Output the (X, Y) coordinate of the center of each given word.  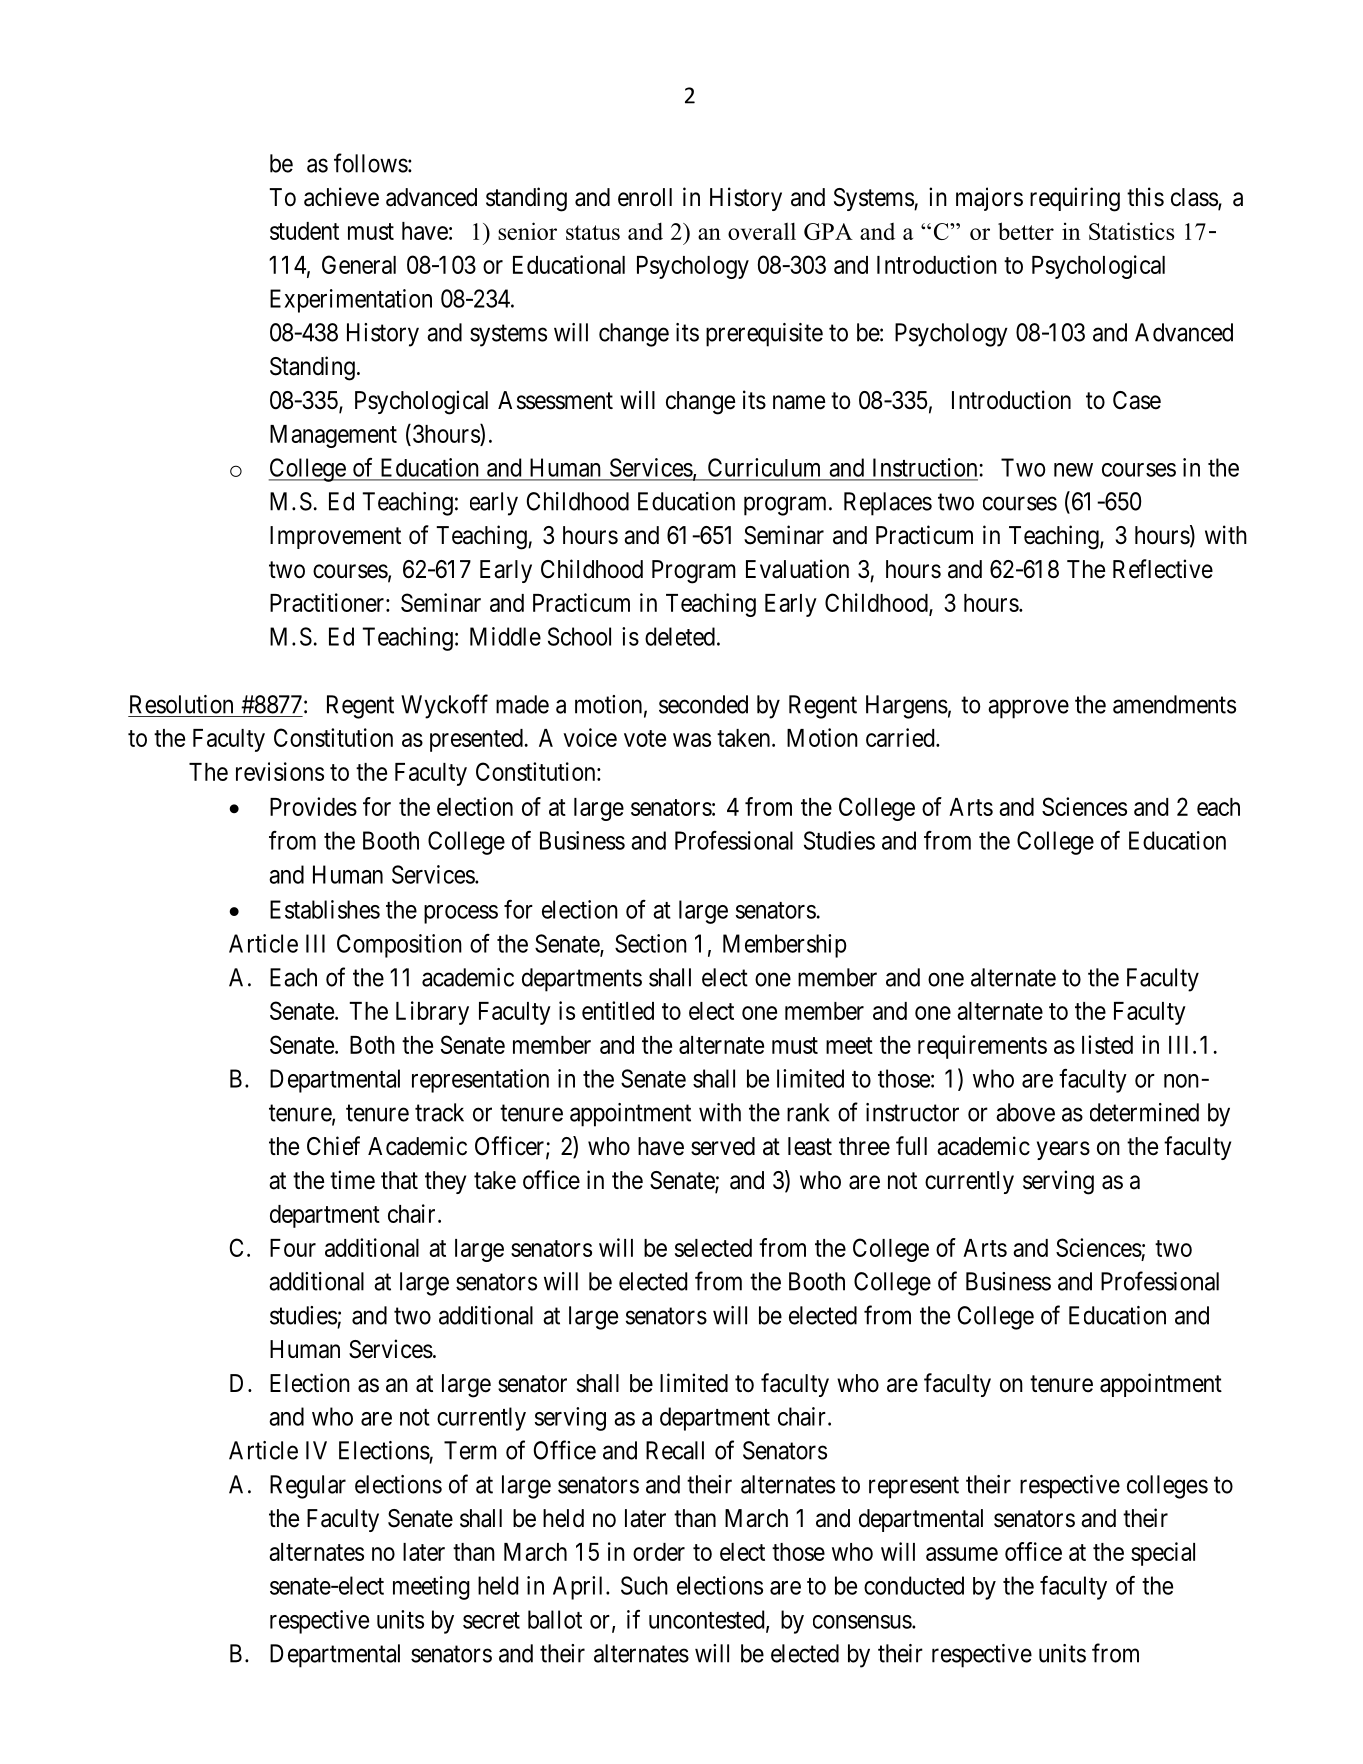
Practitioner (327, 602)
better (1026, 231)
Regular (308, 1487)
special (1163, 1554)
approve (1028, 709)
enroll (645, 197)
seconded (703, 704)
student (304, 231)
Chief (333, 1146)
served (723, 1146)
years (1063, 1150)
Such (644, 1585)
